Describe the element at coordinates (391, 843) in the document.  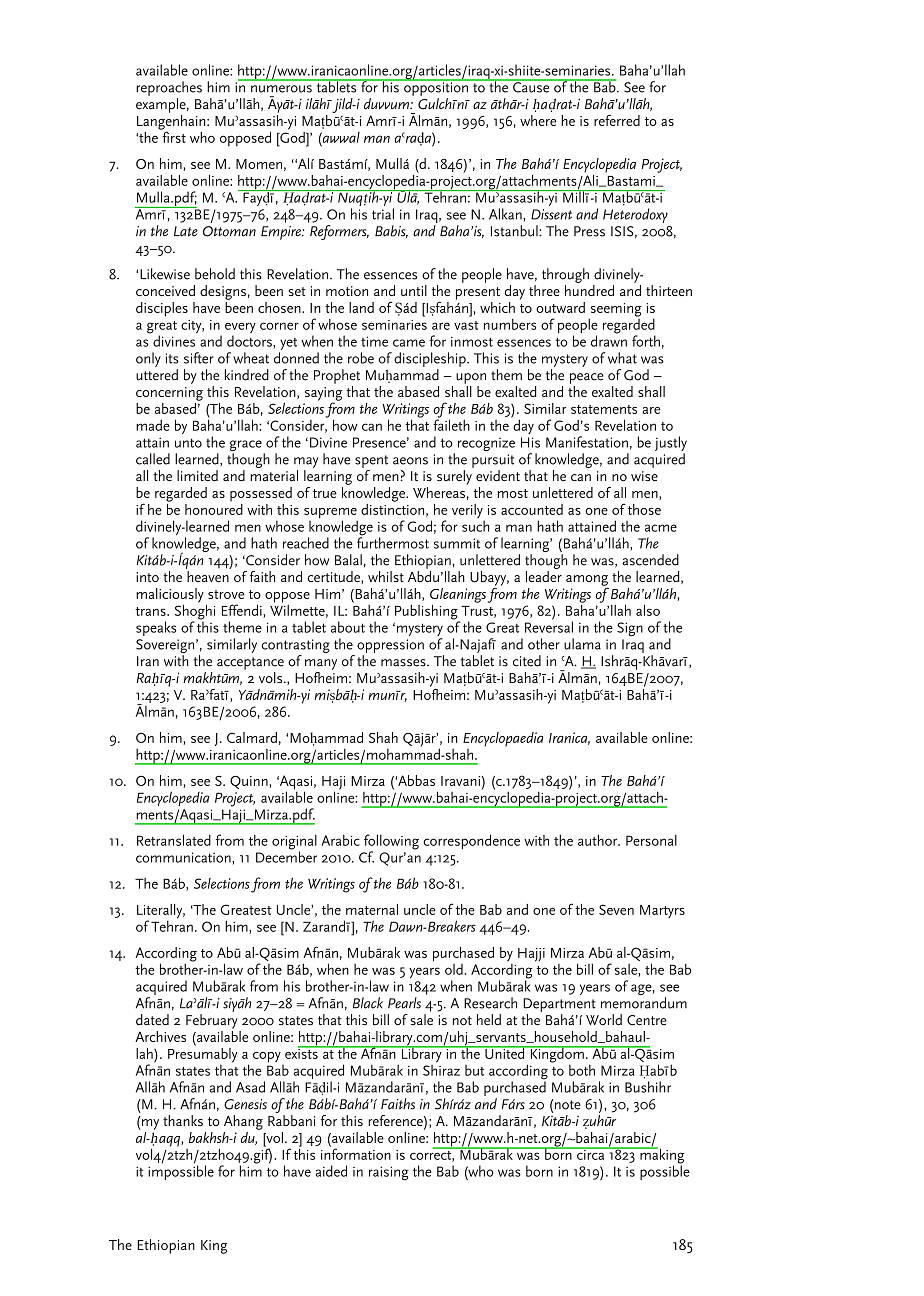
I see `following` at that location.
